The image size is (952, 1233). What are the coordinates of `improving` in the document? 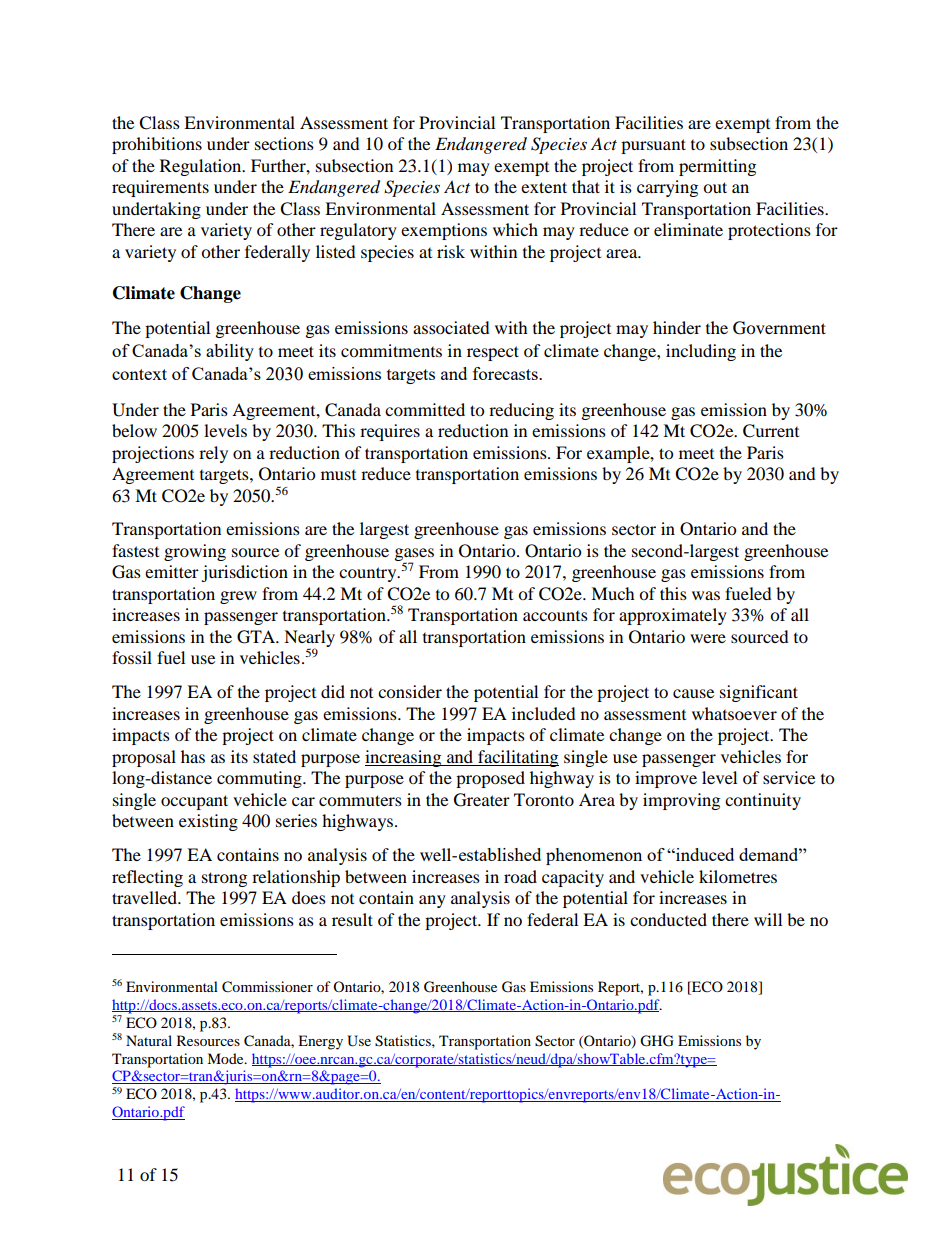 It's located at (681, 801).
